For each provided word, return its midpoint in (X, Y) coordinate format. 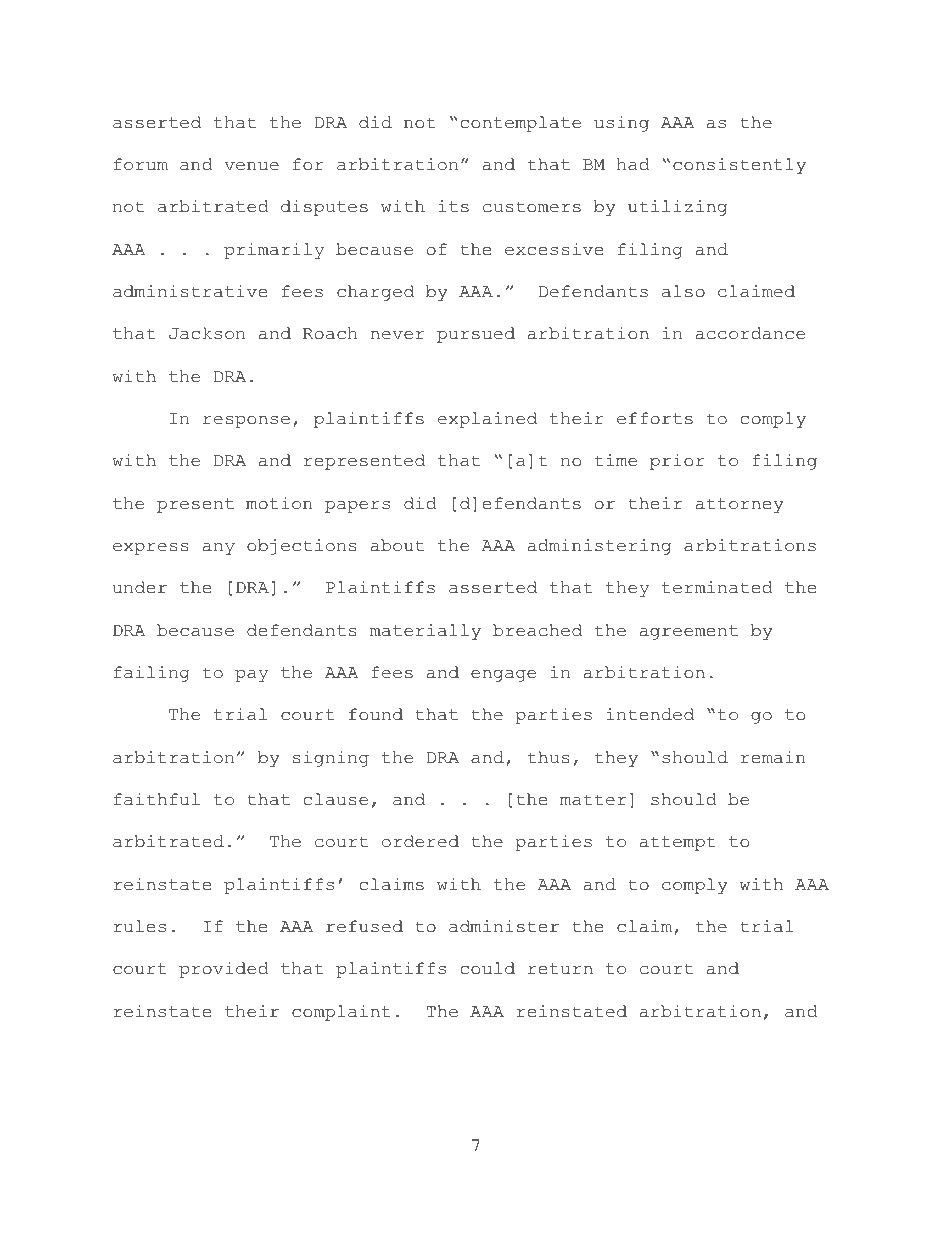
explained (487, 420)
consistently (739, 166)
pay (251, 676)
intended (650, 714)
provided (224, 970)
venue (251, 166)
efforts (655, 418)
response (246, 422)
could (488, 968)
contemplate (521, 124)
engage (503, 676)
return (560, 969)
